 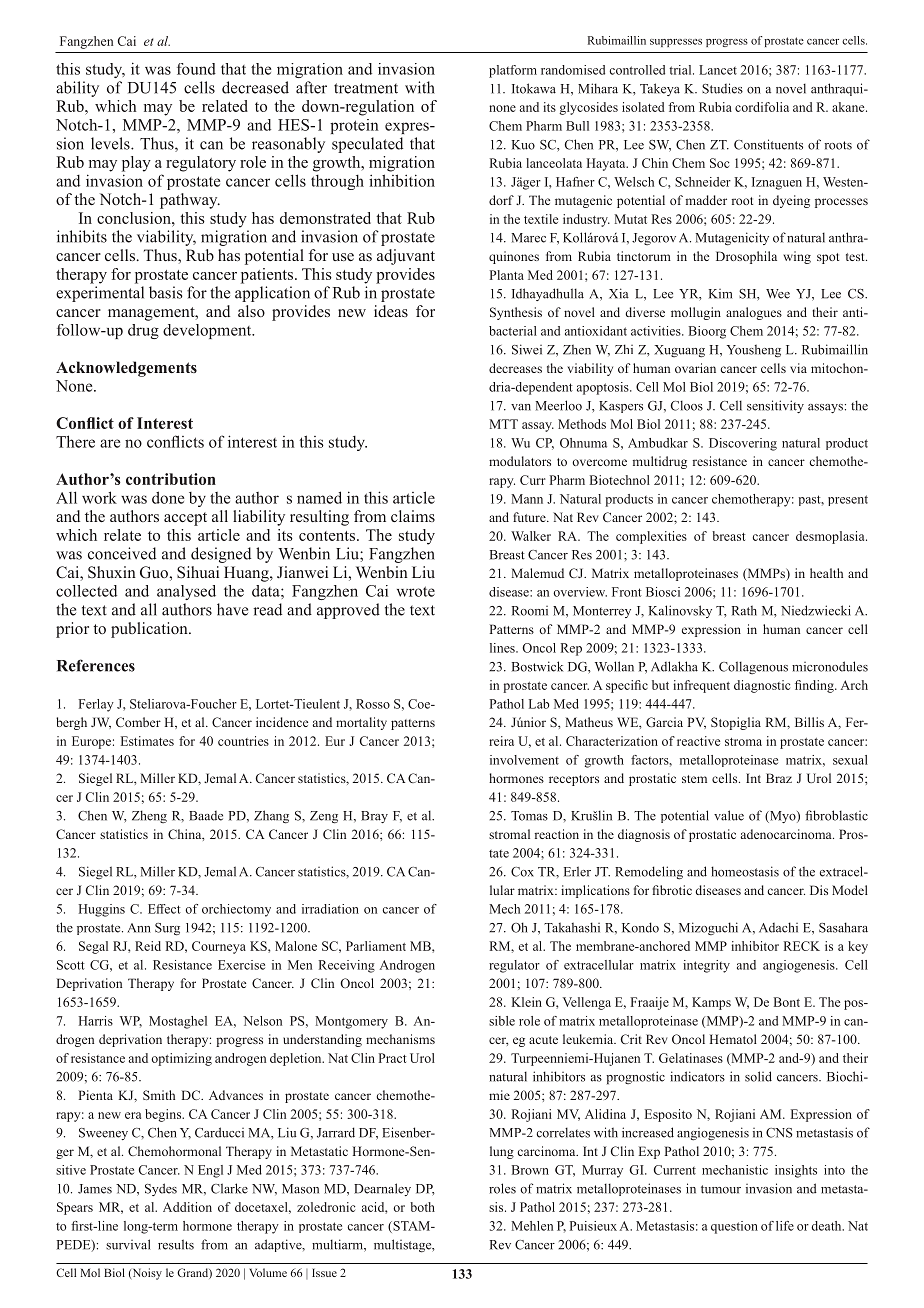 I want to click on Studies, so click(x=722, y=88).
